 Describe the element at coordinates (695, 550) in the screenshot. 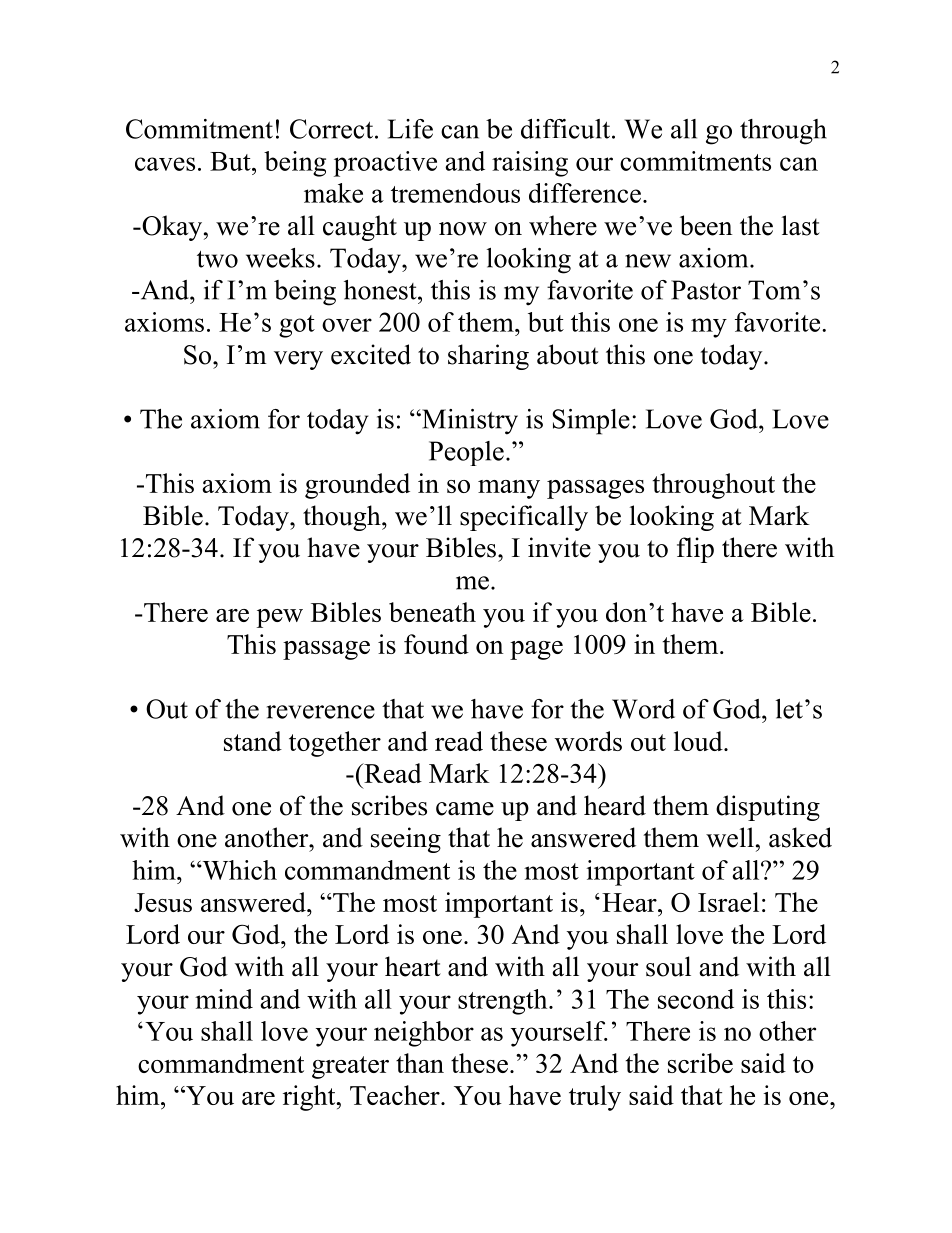

I see `flip` at that location.
